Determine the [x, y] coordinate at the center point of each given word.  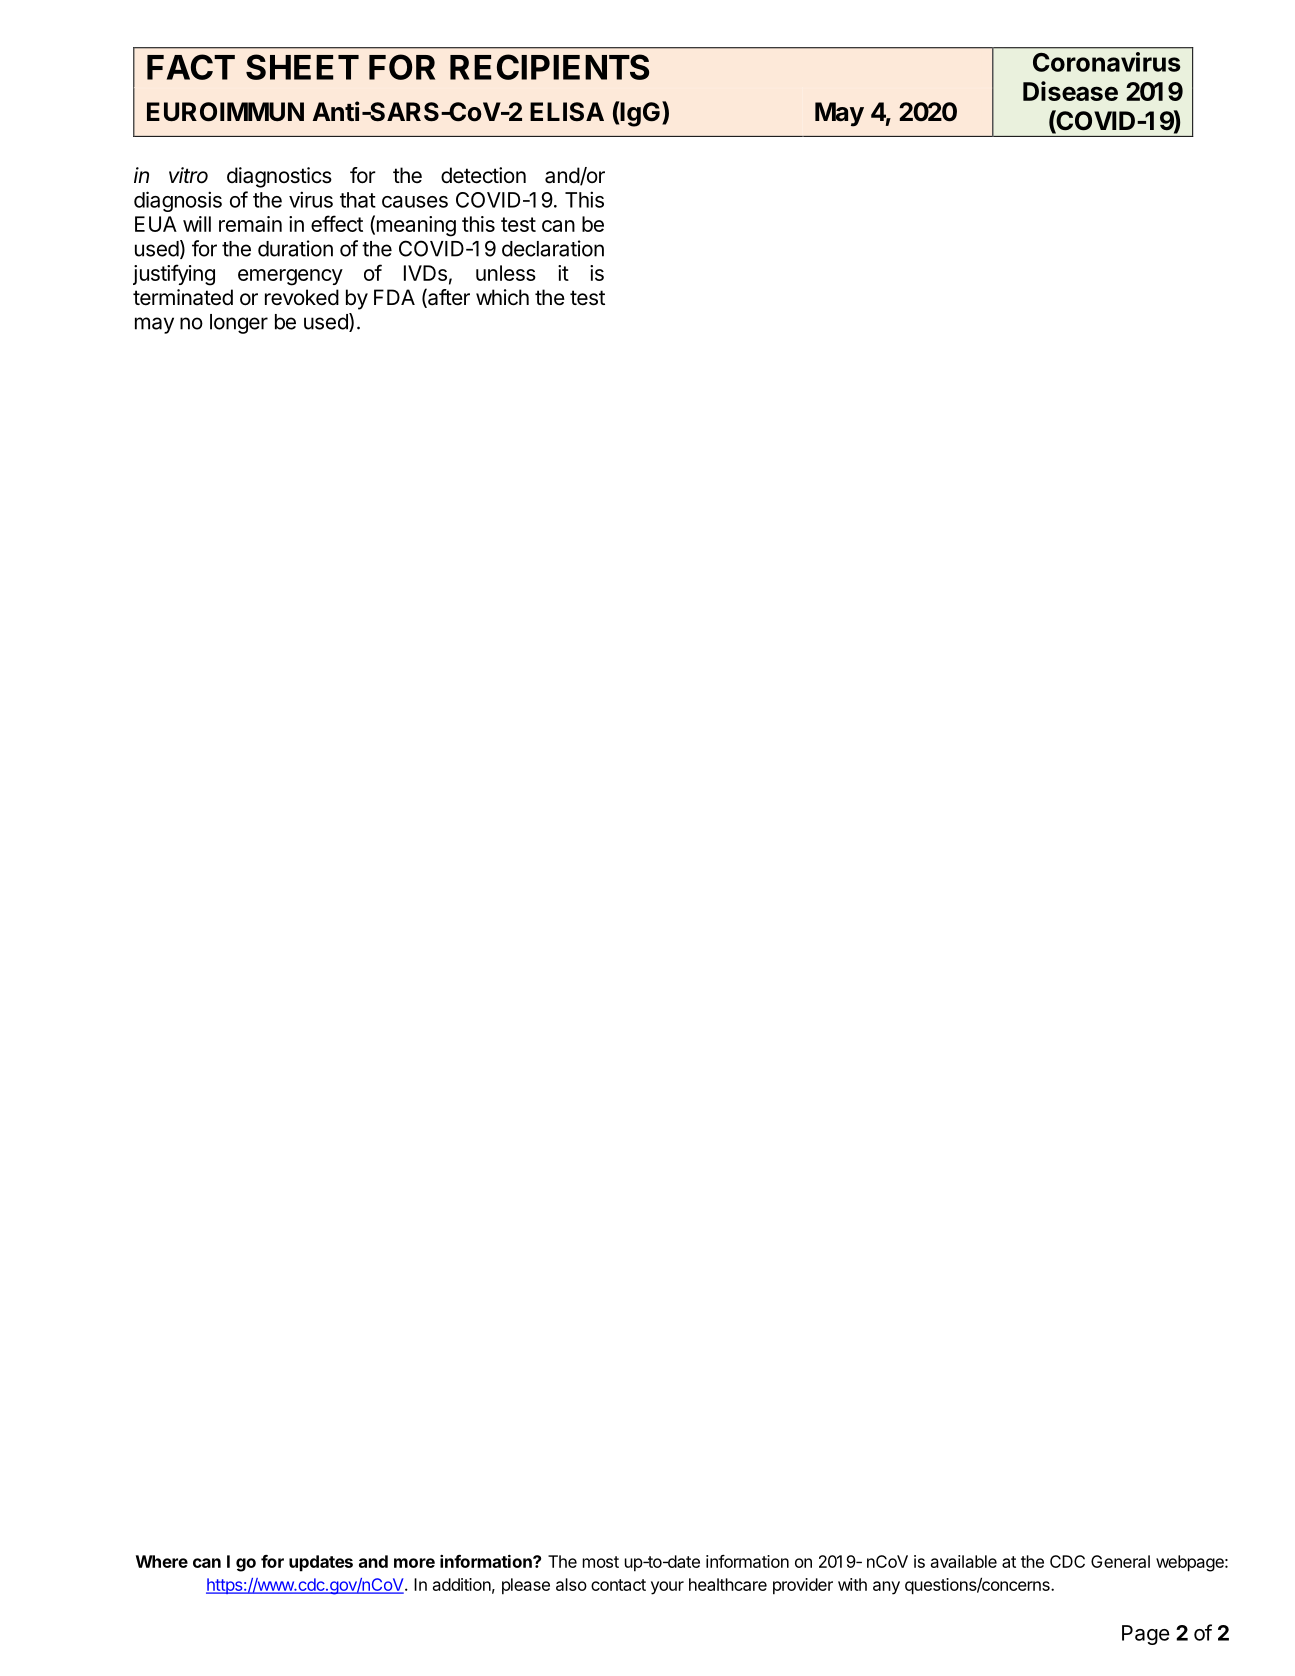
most [601, 1562]
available [964, 1561]
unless [506, 273]
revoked [302, 297]
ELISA [567, 112]
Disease [1070, 91]
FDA [394, 297]
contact [618, 1585]
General [1120, 1561]
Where [162, 1561]
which [502, 297]
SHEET [302, 67]
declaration [553, 248]
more [414, 1563]
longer [239, 324]
